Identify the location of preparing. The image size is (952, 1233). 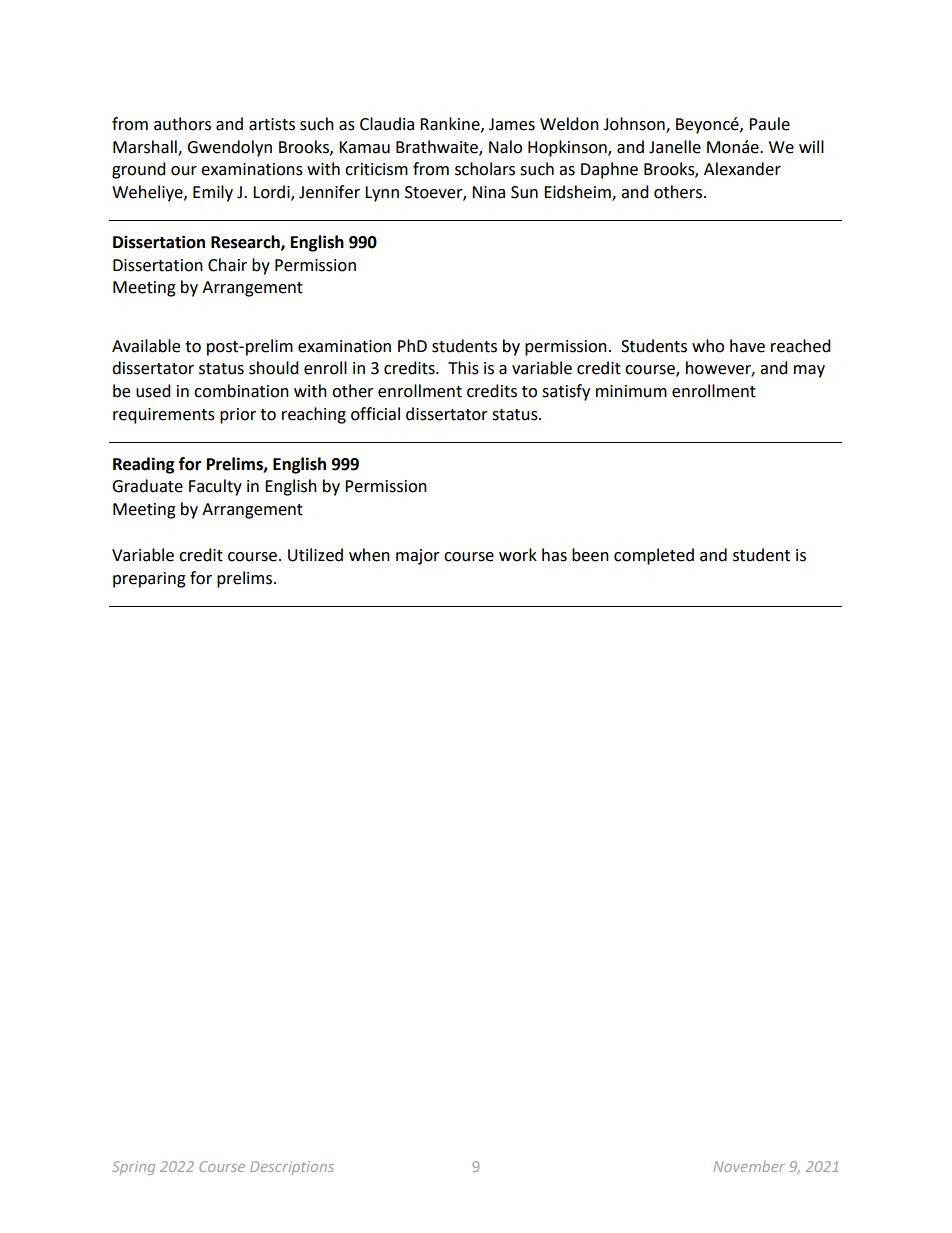
(149, 580).
